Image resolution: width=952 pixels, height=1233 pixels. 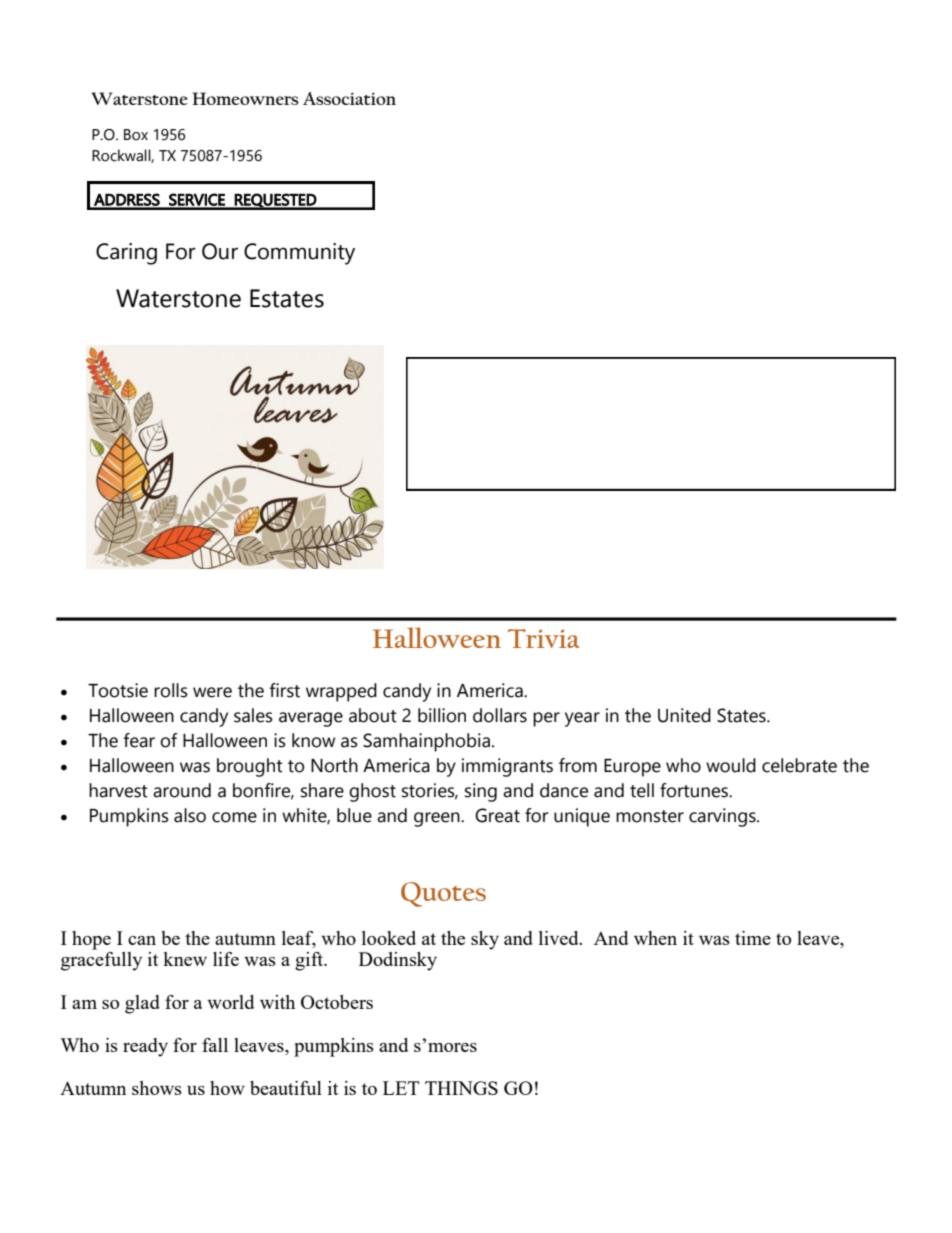 What do you see at coordinates (171, 690) in the document?
I see `rolls` at bounding box center [171, 690].
